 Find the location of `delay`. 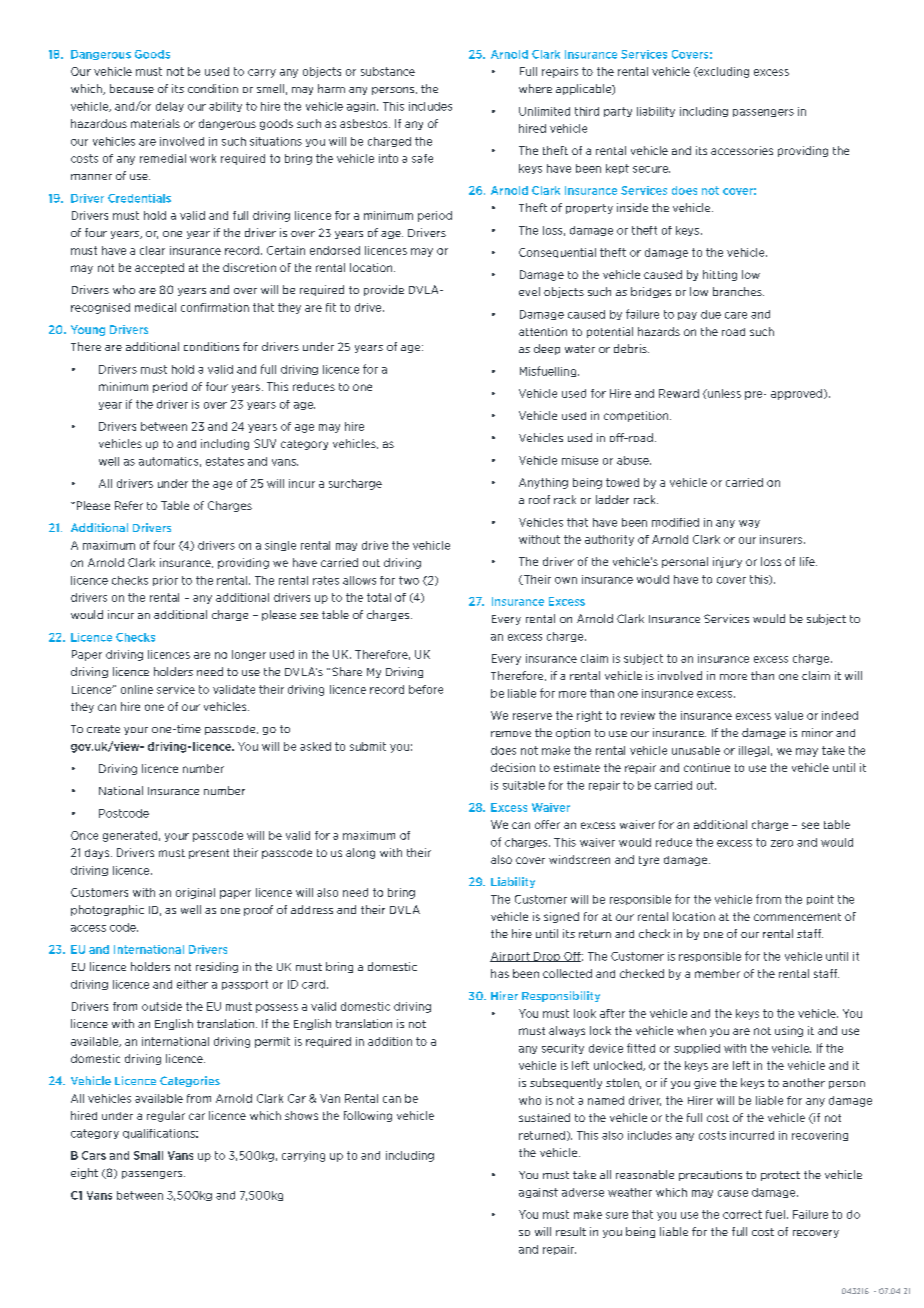

delay is located at coordinates (170, 107).
